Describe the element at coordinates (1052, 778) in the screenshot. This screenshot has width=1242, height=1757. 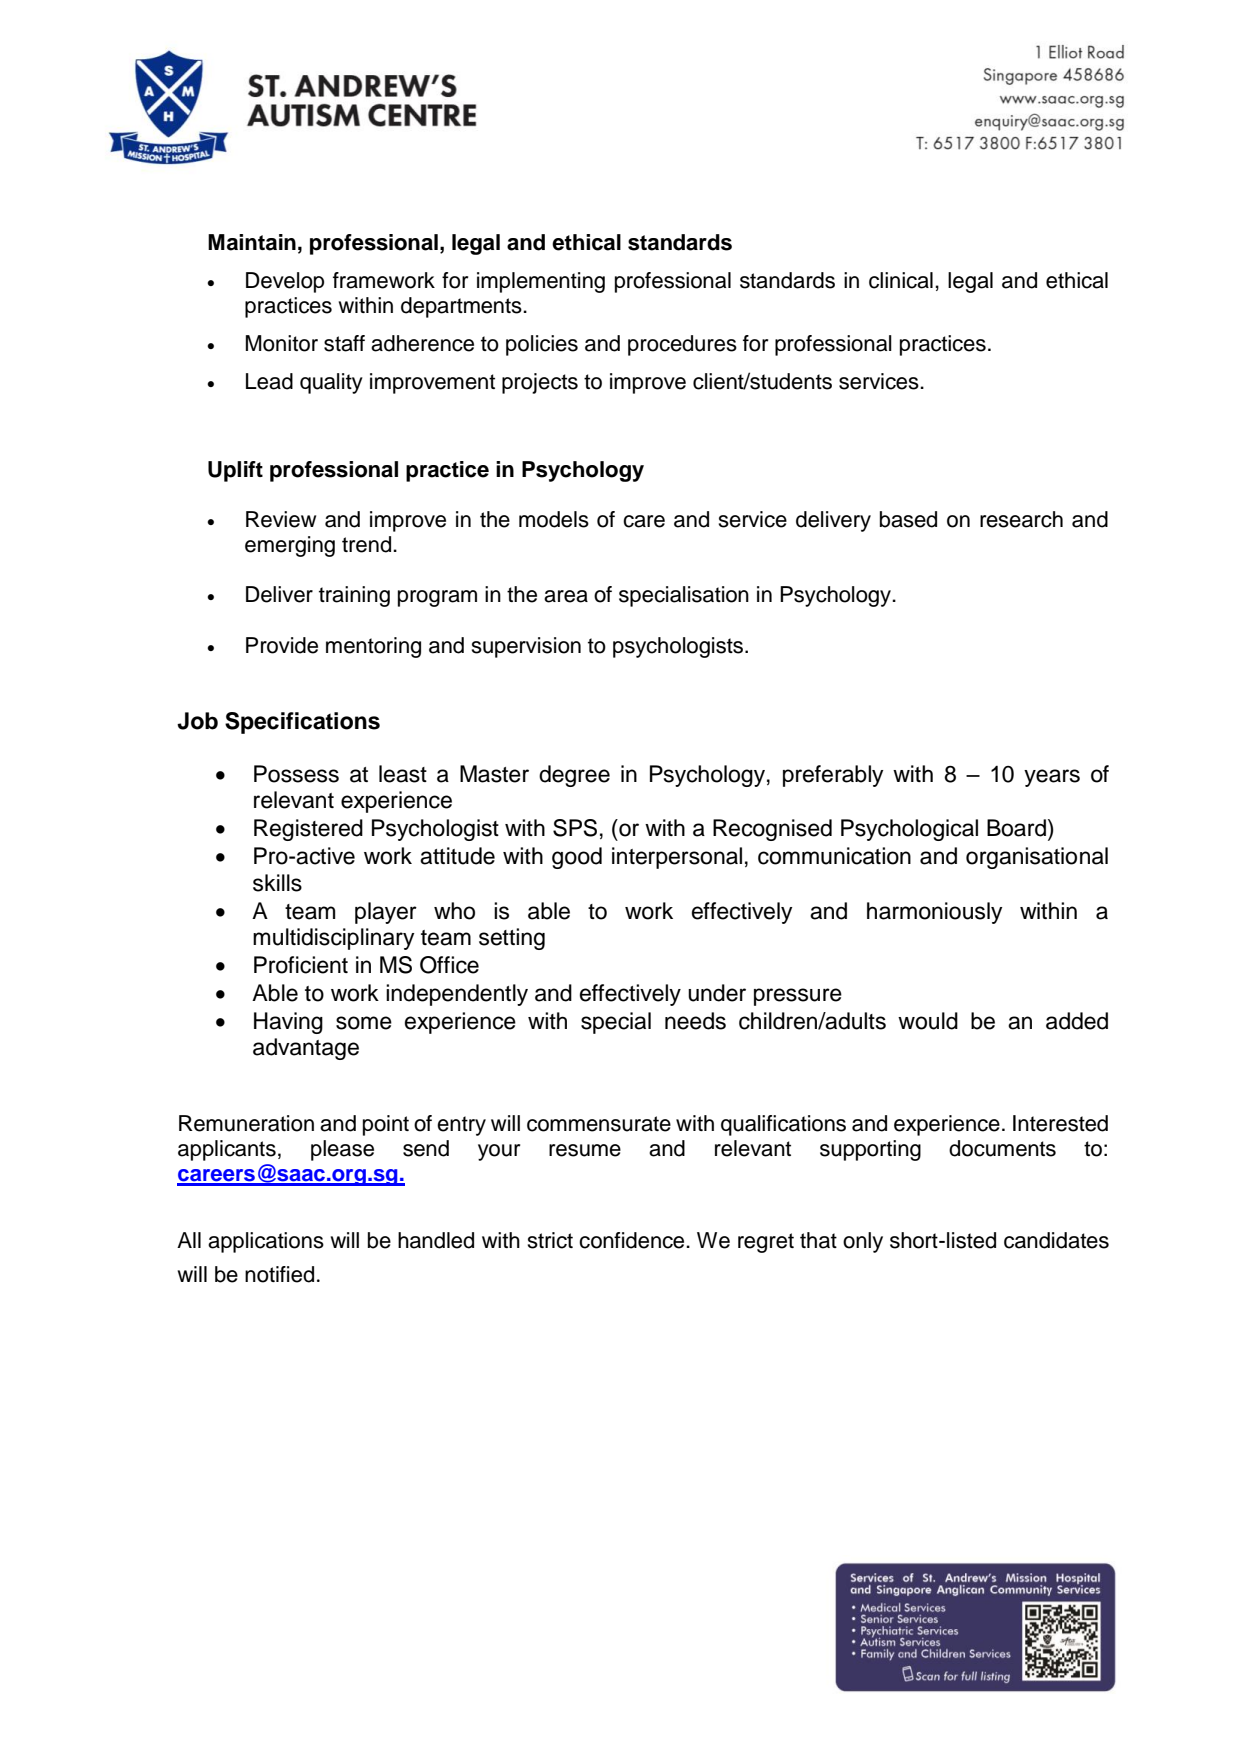
I see `years` at that location.
